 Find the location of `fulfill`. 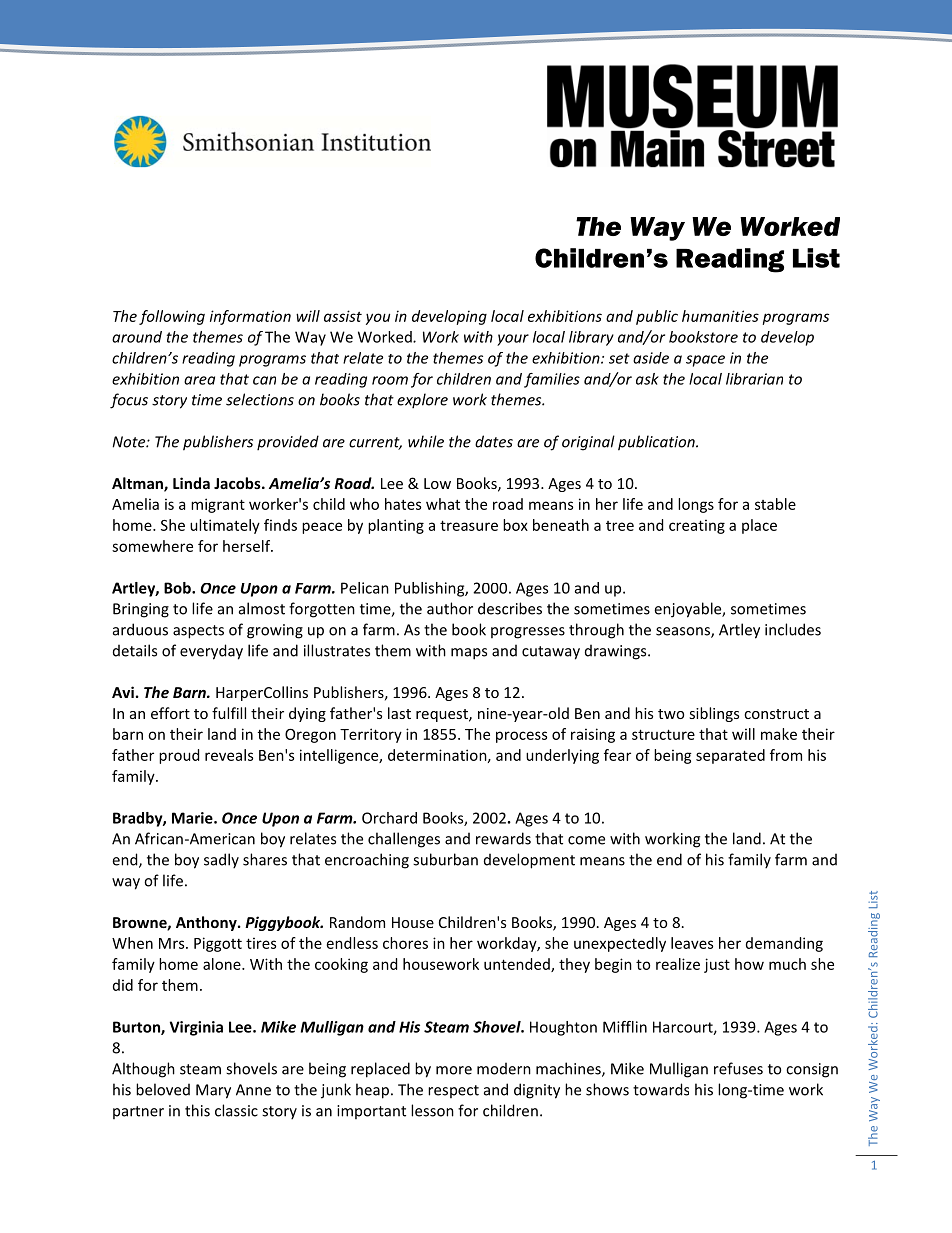

fulfill is located at coordinates (229, 713).
